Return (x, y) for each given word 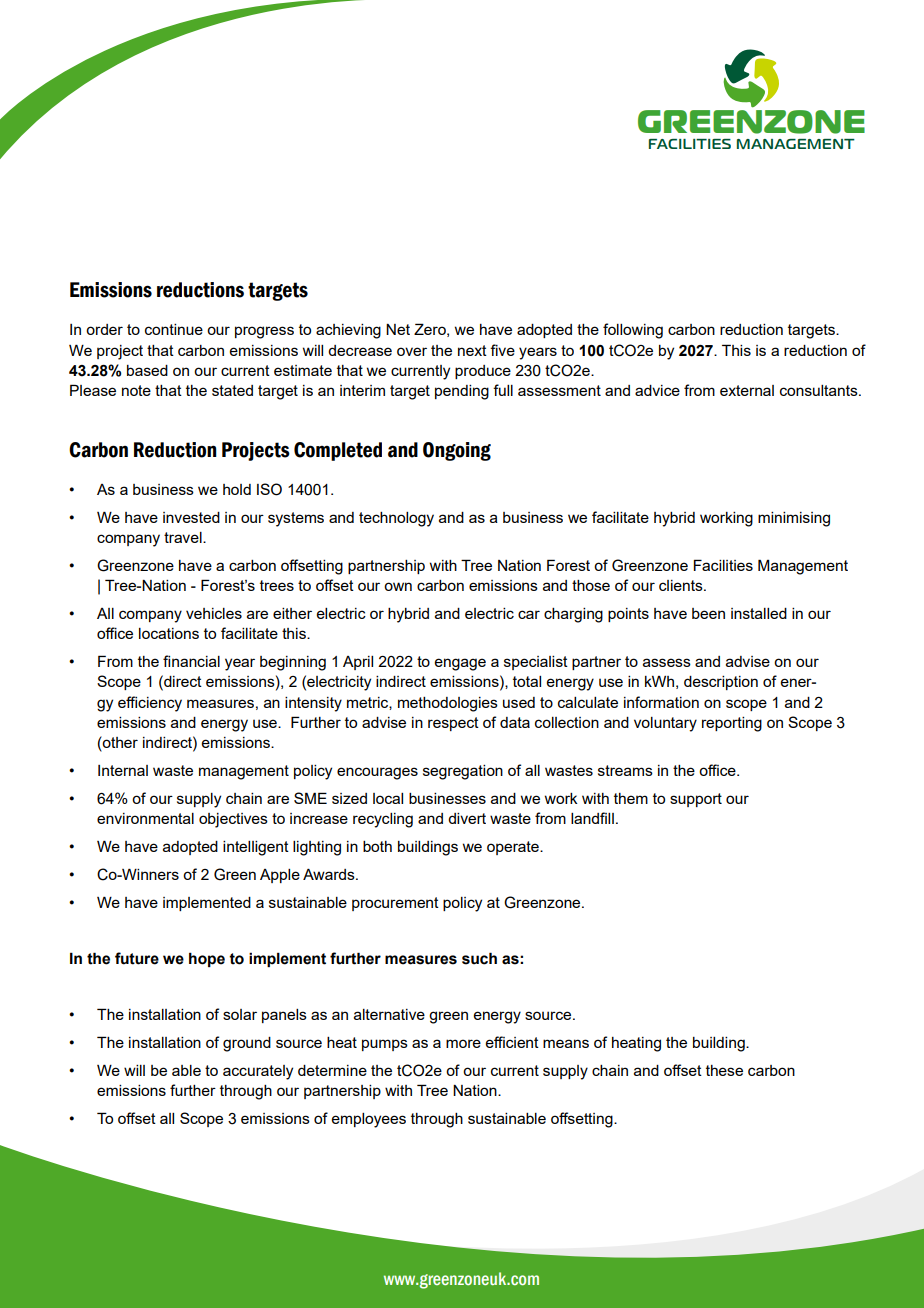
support (696, 800)
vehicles (214, 613)
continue (174, 329)
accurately (258, 1072)
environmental (145, 818)
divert (467, 818)
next (472, 350)
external (747, 390)
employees (369, 1120)
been (708, 613)
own (398, 586)
